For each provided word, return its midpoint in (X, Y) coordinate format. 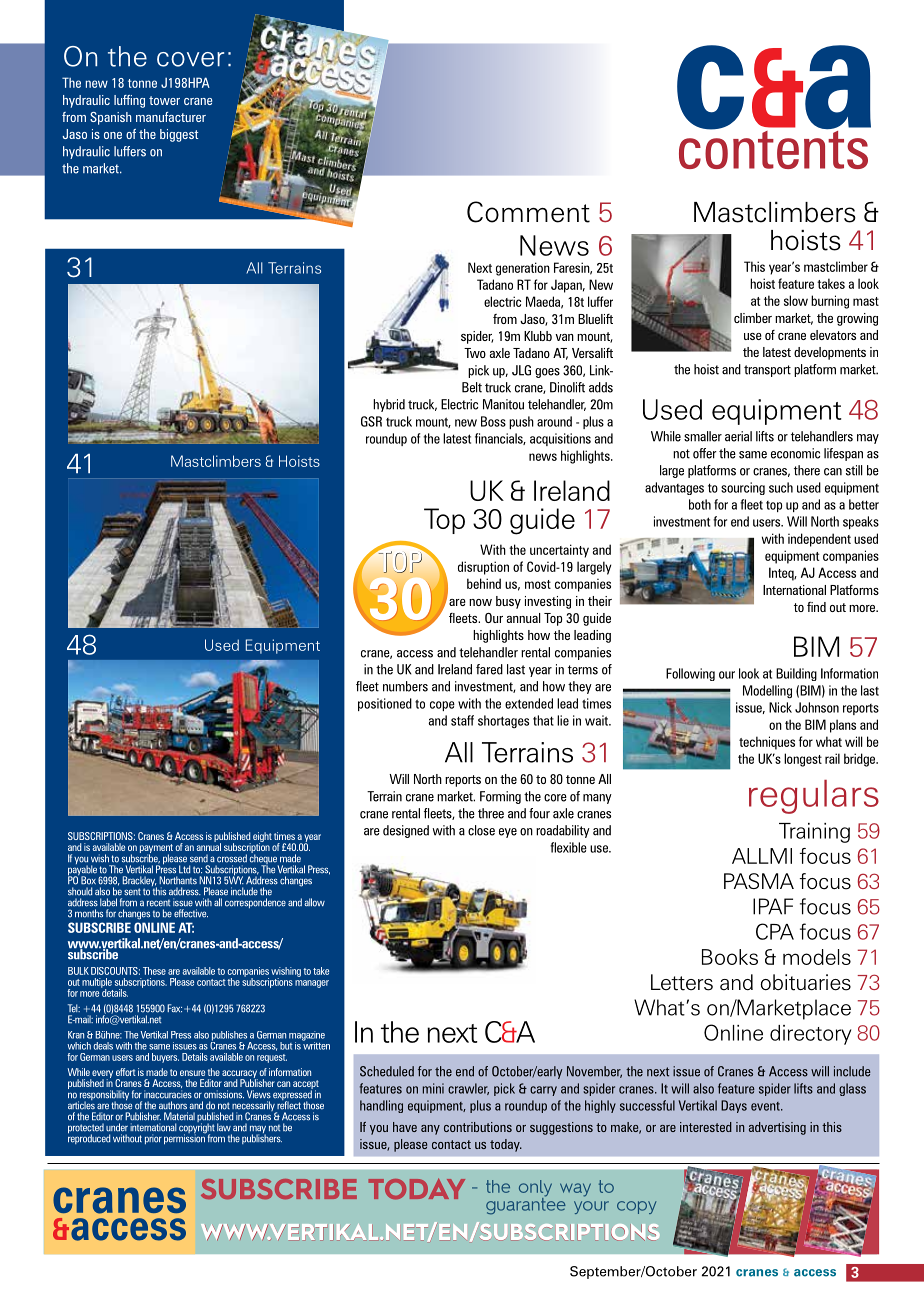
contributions (478, 1127)
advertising (777, 1128)
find (816, 607)
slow (796, 300)
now (480, 602)
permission (185, 1138)
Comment (528, 212)
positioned (385, 704)
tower (164, 100)
